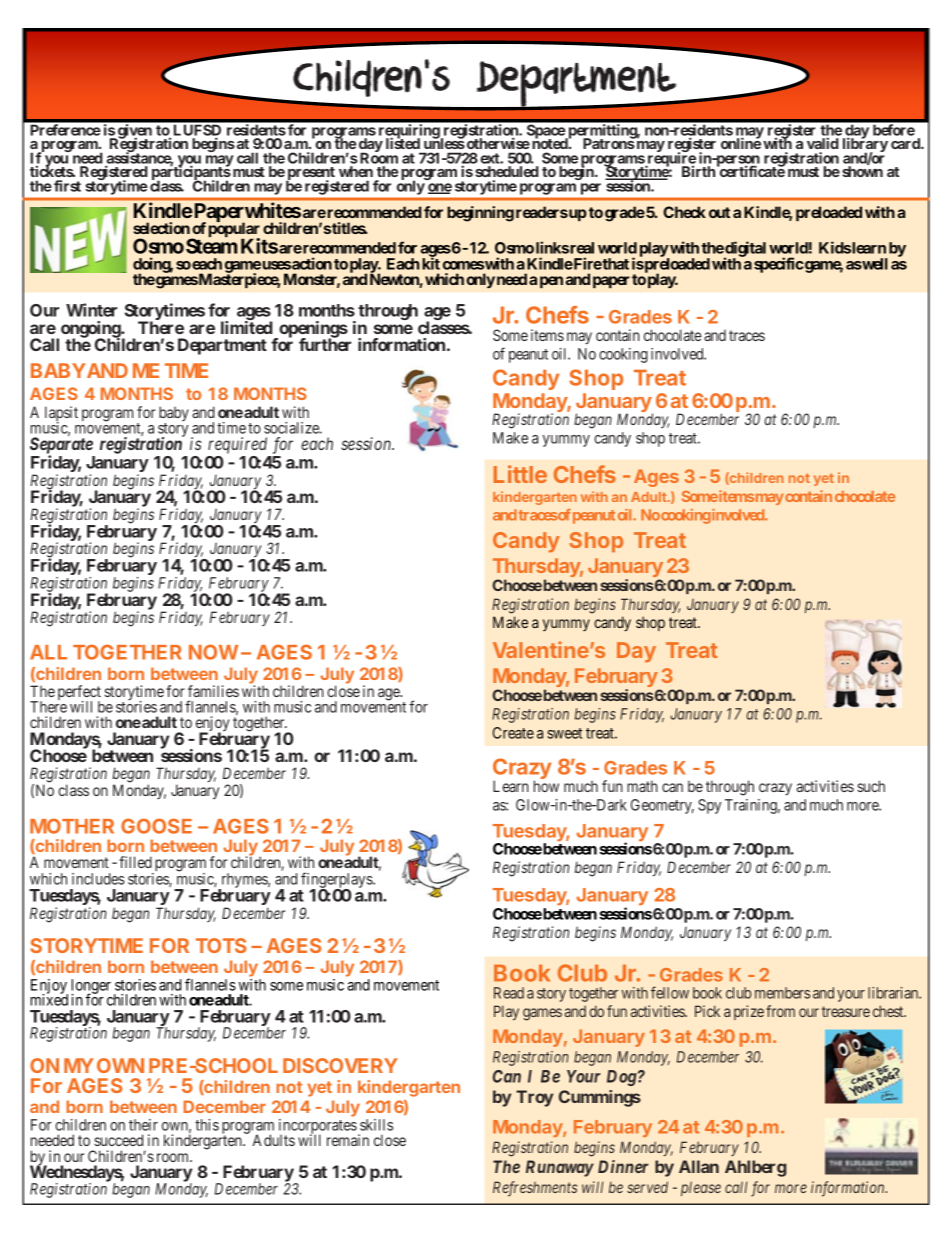 The image size is (952, 1233). Describe the element at coordinates (520, 474) in the screenshot. I see `Little` at that location.
